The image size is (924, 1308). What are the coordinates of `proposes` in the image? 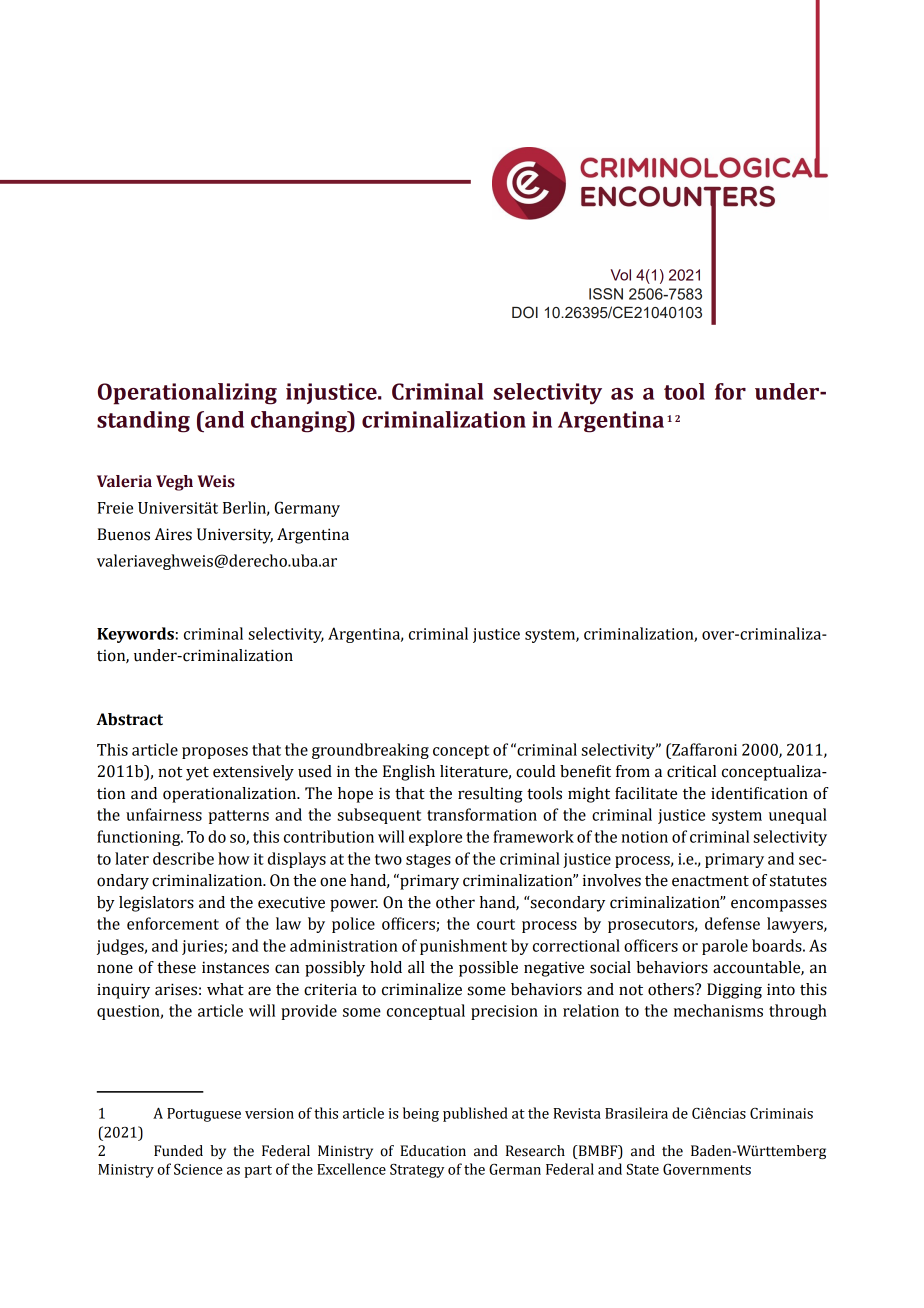 It's located at (215, 753).
